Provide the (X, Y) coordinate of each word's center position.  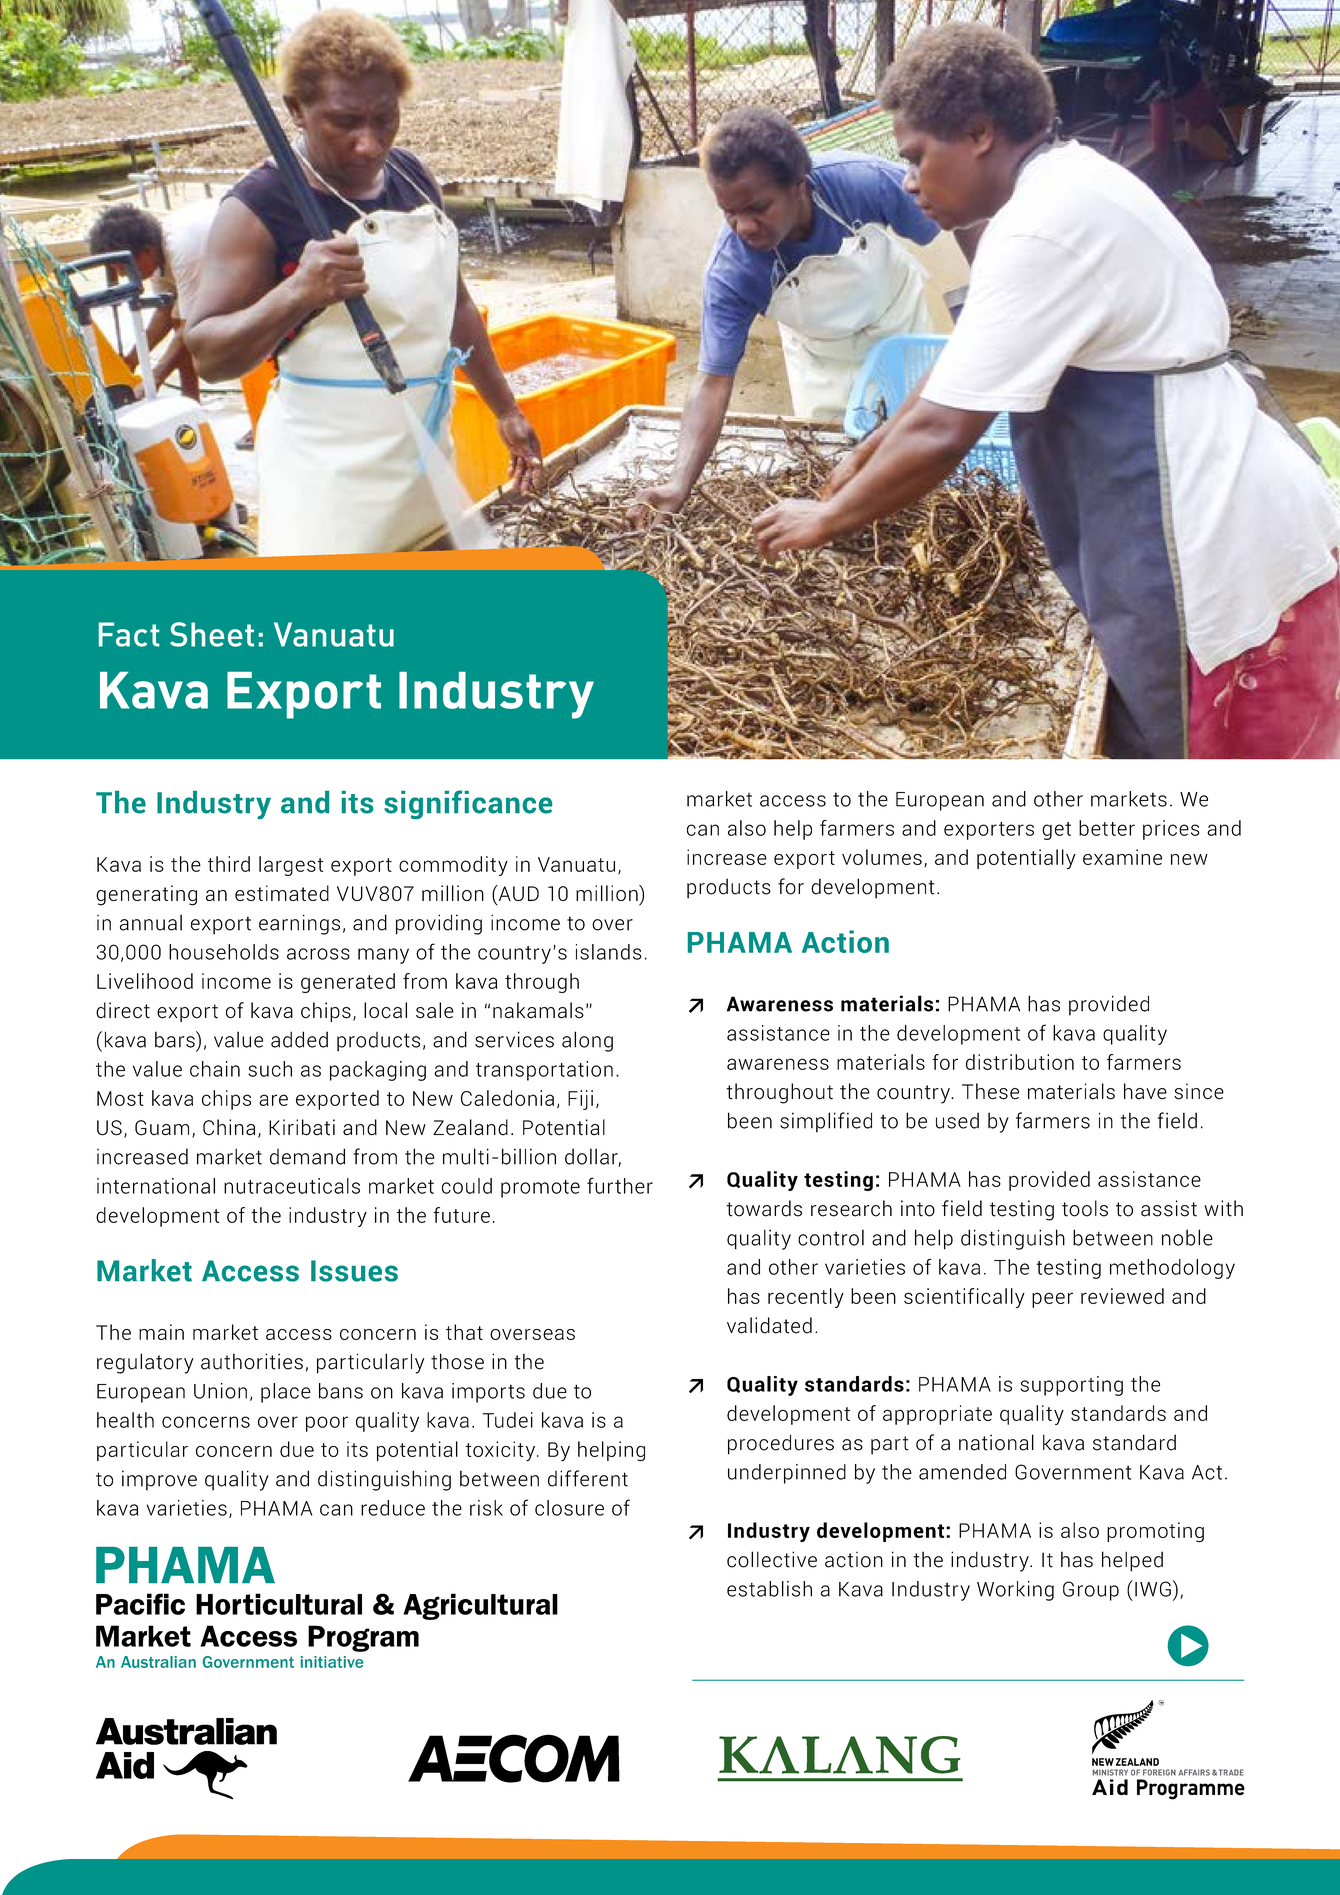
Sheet (212, 634)
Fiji (580, 1100)
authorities (252, 1361)
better (1107, 828)
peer (1052, 1300)
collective (772, 1559)
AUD (517, 894)
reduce (393, 1508)
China (229, 1127)
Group (1091, 1591)
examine (1122, 857)
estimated (282, 893)
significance (468, 804)
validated (769, 1325)
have (1145, 1091)
